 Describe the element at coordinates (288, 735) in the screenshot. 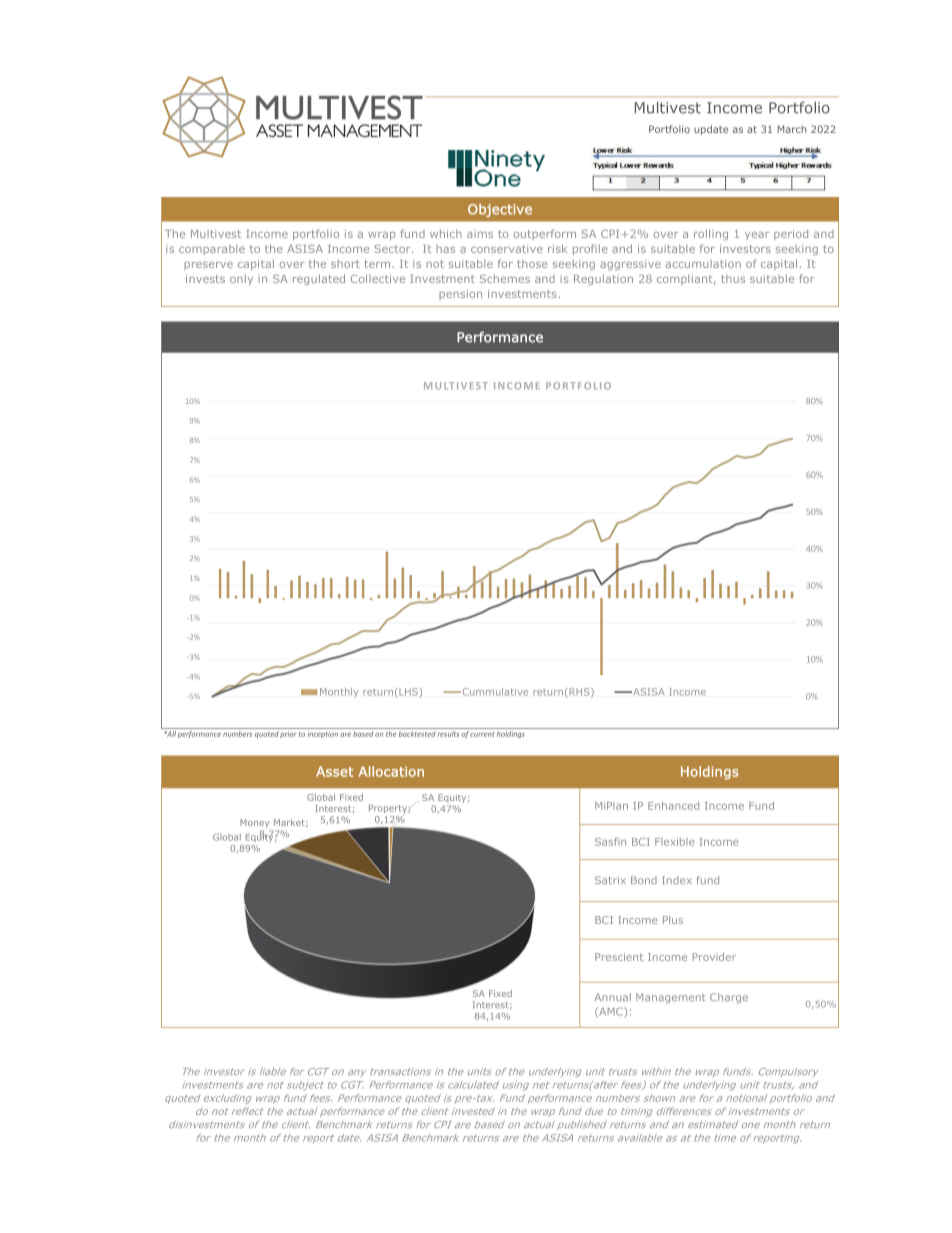

I see `prior` at that location.
